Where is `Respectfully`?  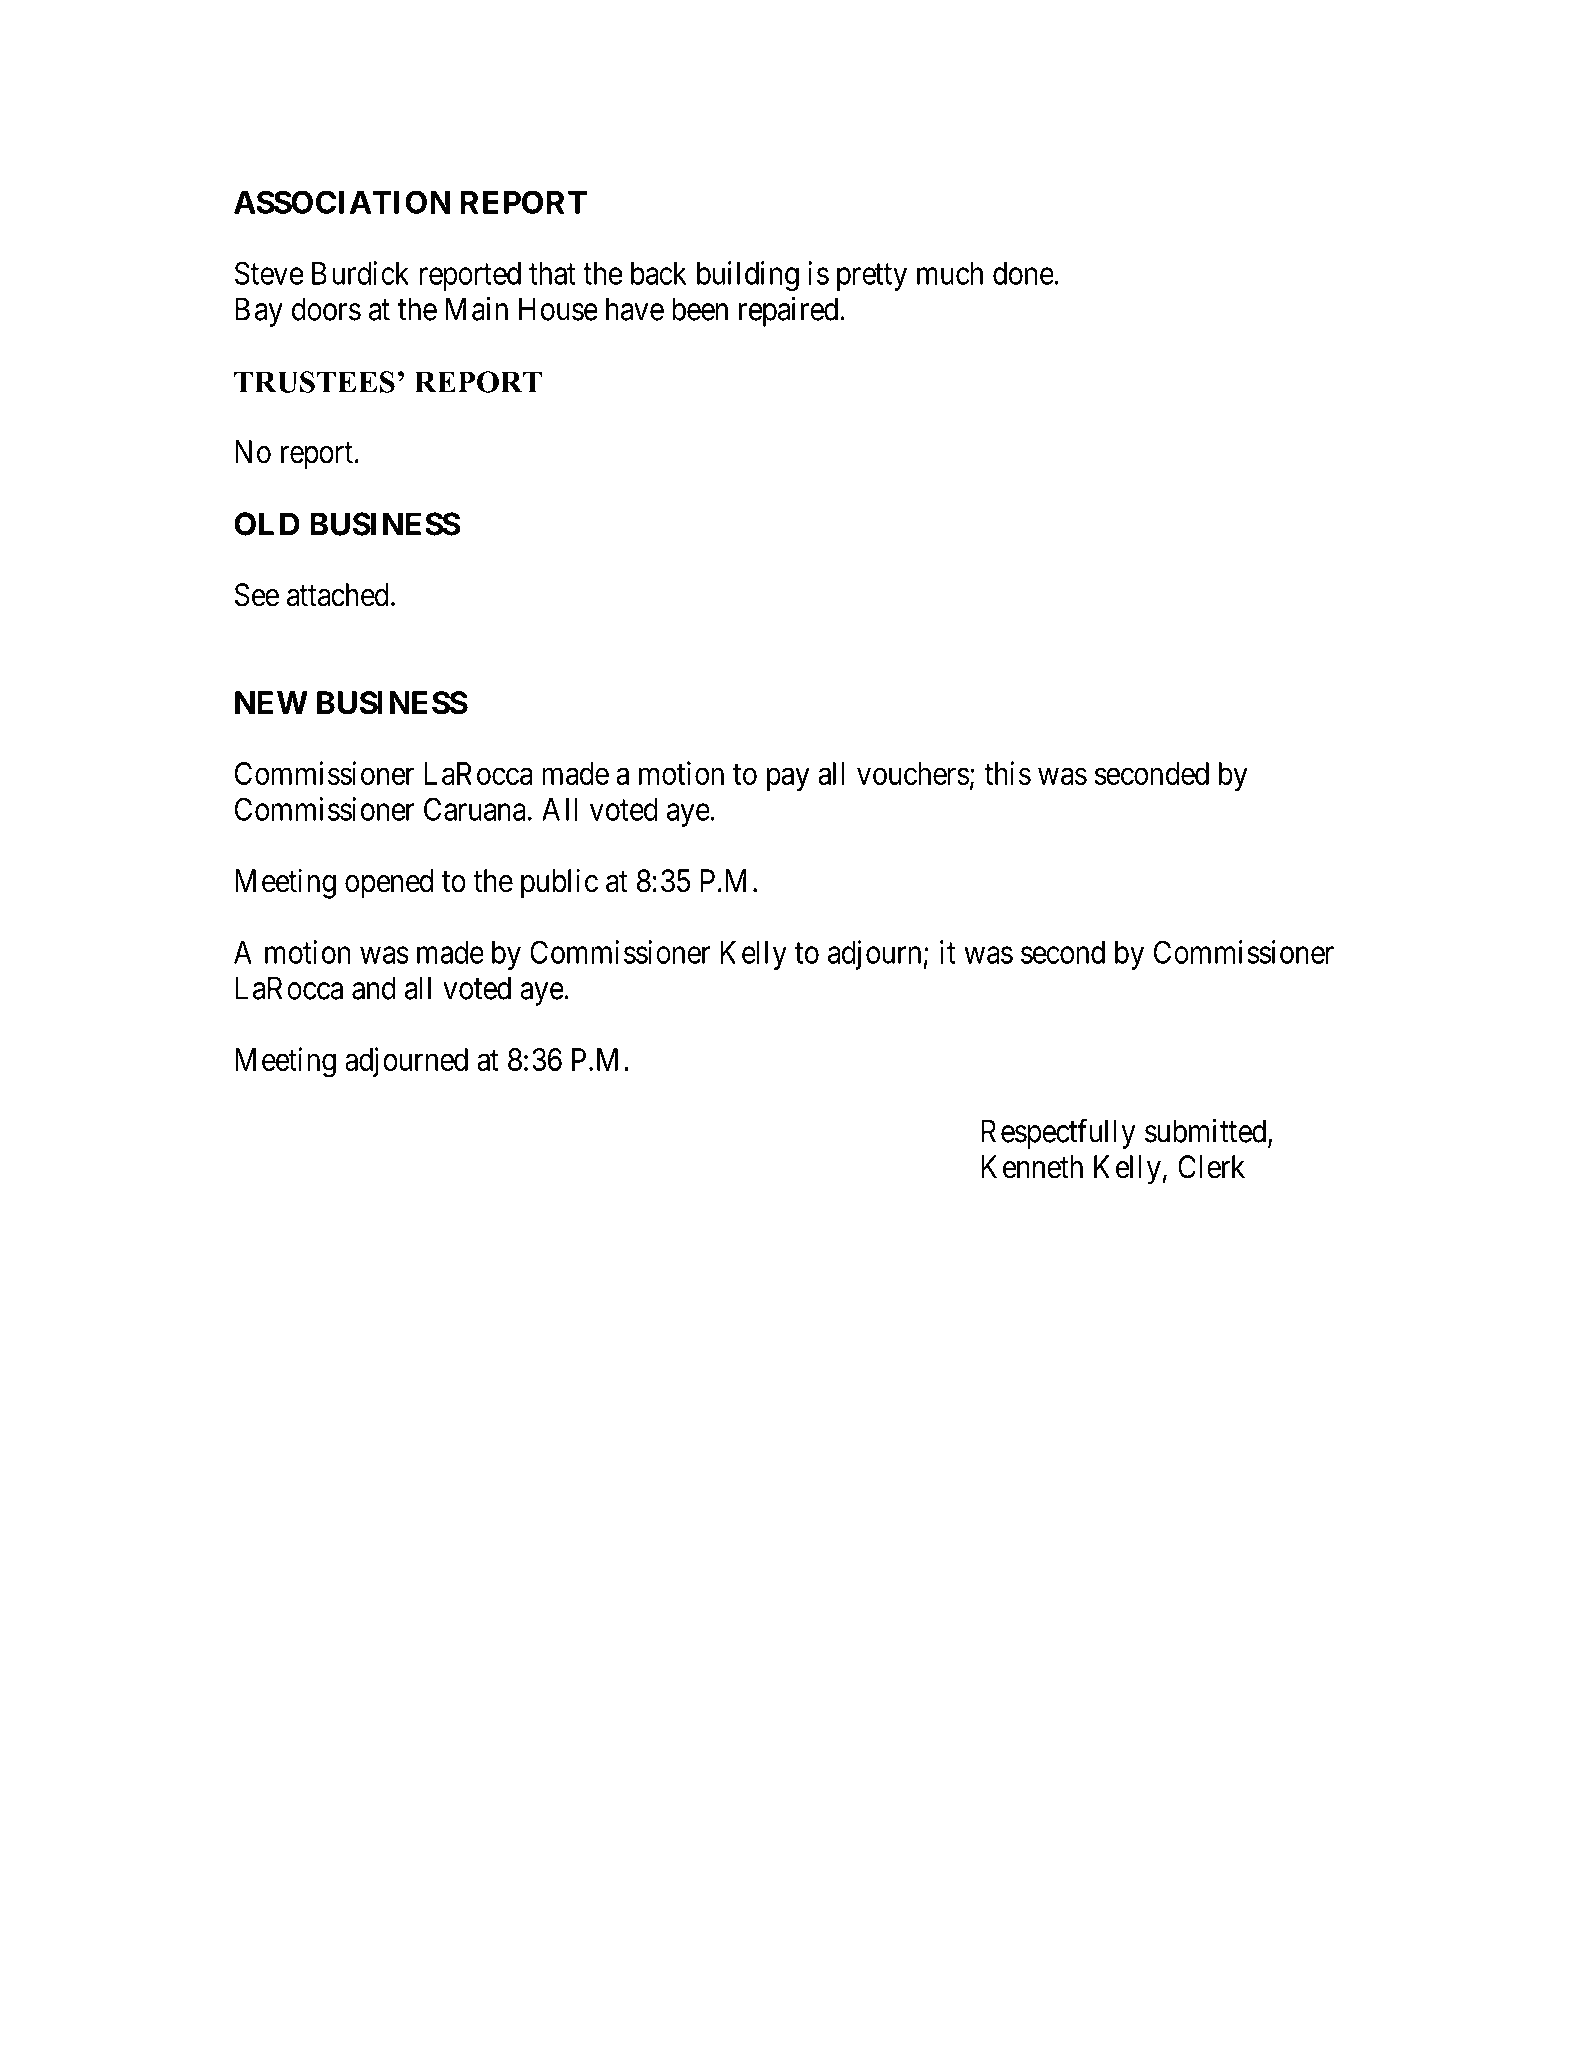
Respectfully is located at coordinates (1058, 1134).
